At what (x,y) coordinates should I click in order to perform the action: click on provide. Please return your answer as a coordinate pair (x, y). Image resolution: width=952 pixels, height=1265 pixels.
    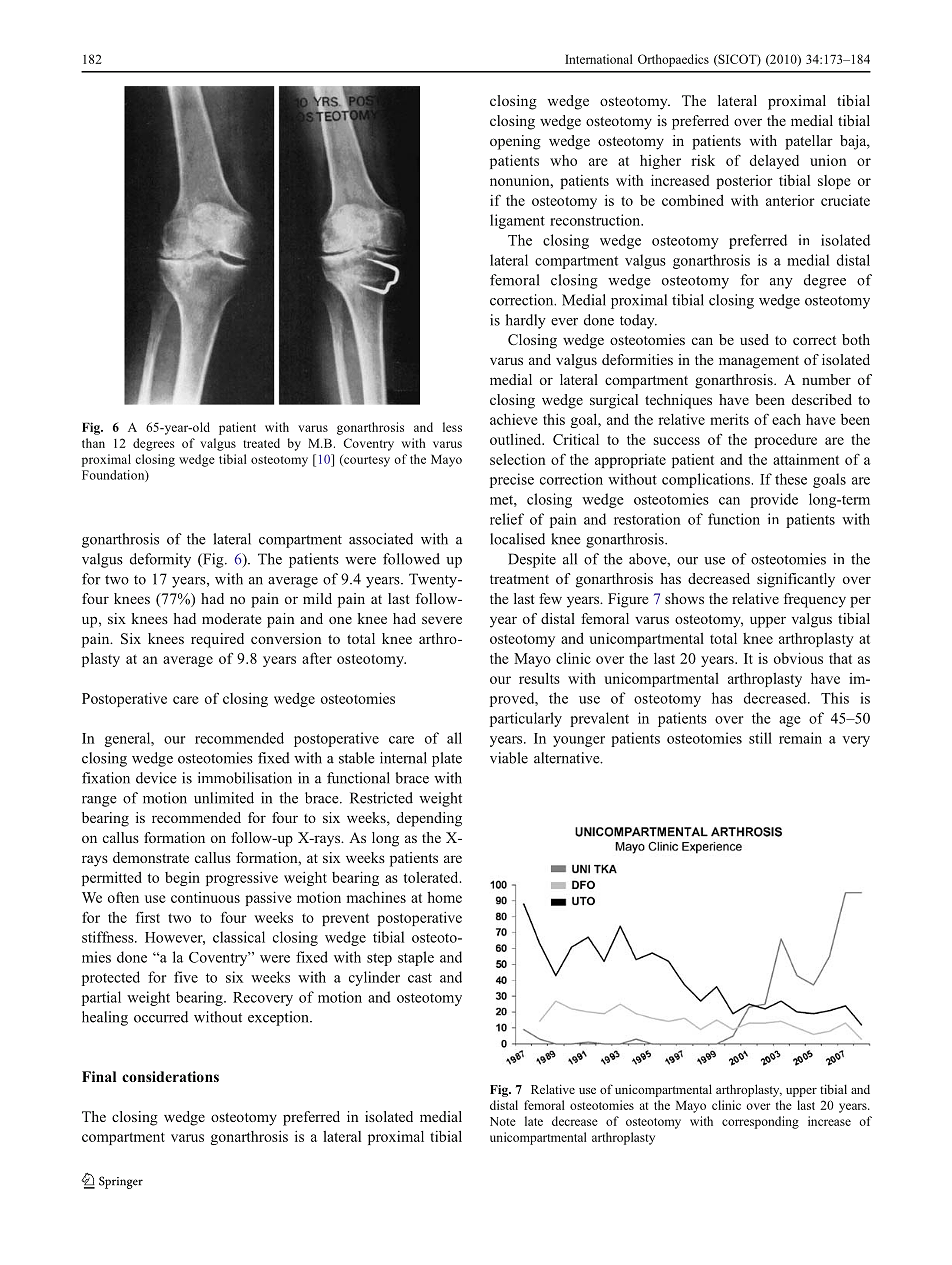
    Looking at the image, I should click on (774, 500).
